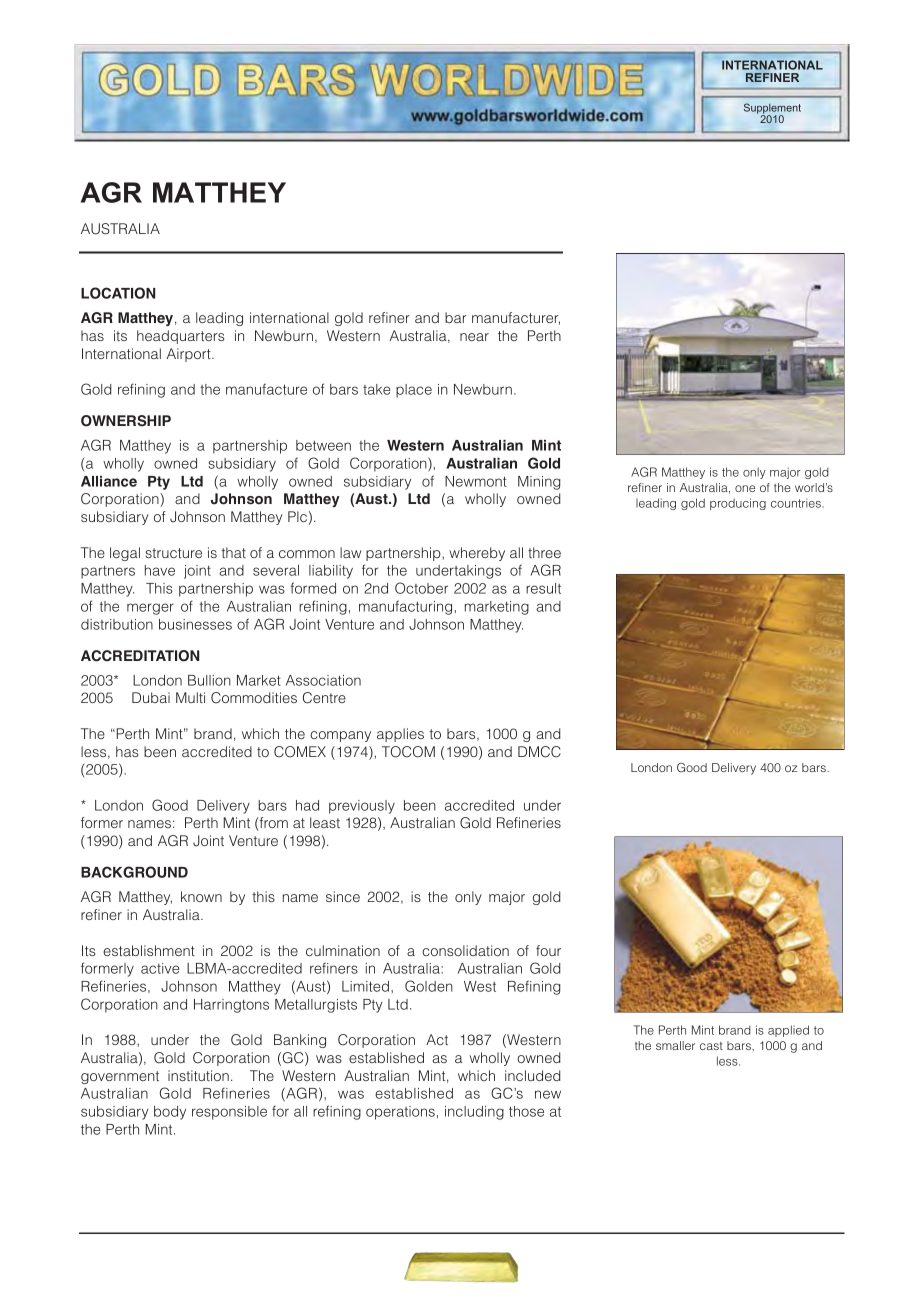 The width and height of the screenshot is (924, 1308). Describe the element at coordinates (772, 109) in the screenshot. I see `Supplement` at that location.
